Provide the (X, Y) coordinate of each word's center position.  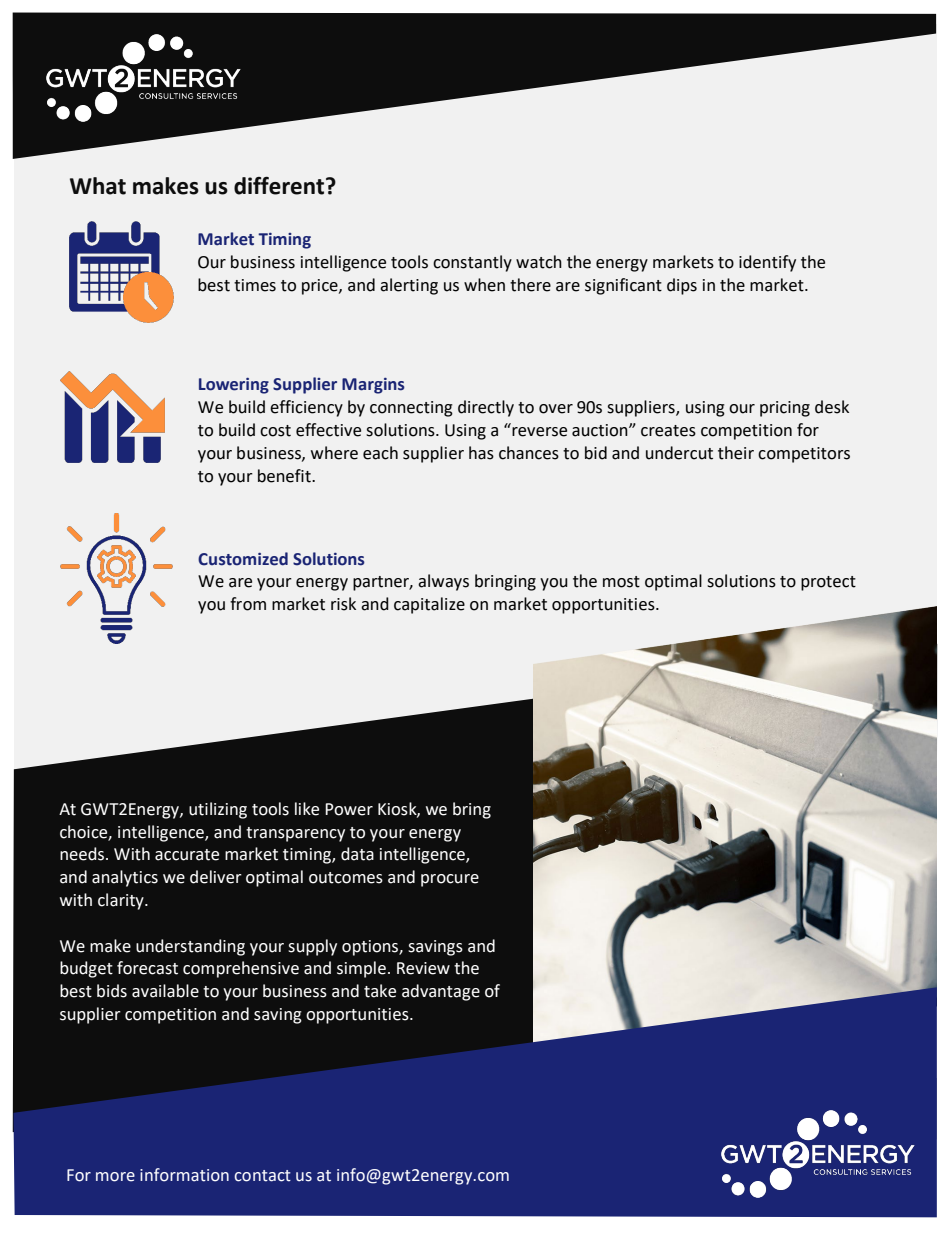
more (115, 1177)
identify (767, 263)
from (248, 604)
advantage (441, 992)
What (98, 186)
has (481, 453)
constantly (472, 263)
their (736, 453)
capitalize (429, 605)
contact (262, 1176)
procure (450, 880)
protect (828, 583)
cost (275, 431)
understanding (190, 947)
